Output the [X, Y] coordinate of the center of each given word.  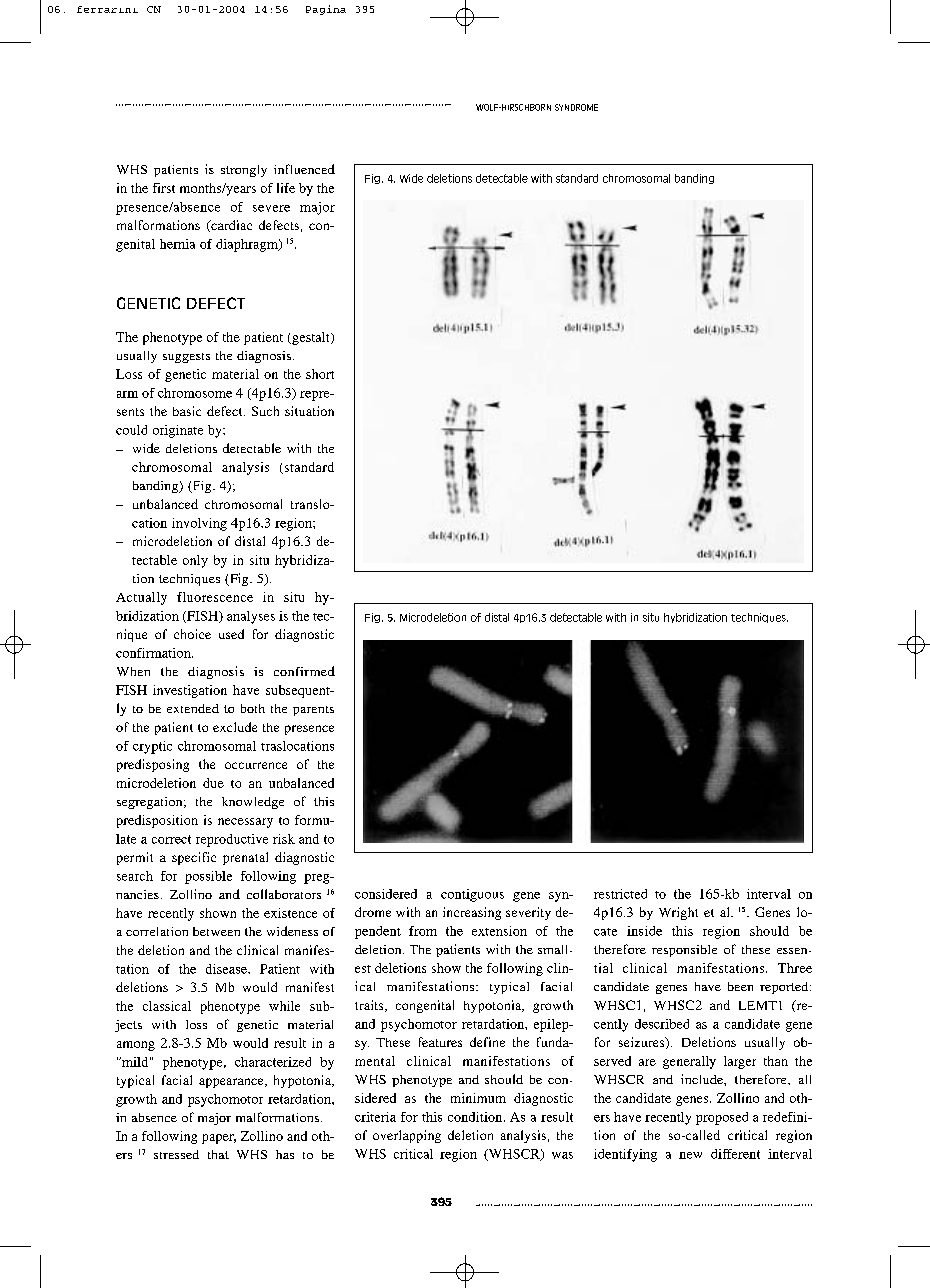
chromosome [195, 393]
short [320, 374]
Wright [678, 913]
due [213, 783]
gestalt [311, 338]
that [218, 1154]
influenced [304, 169]
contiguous [472, 895]
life [286, 188]
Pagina [326, 10]
